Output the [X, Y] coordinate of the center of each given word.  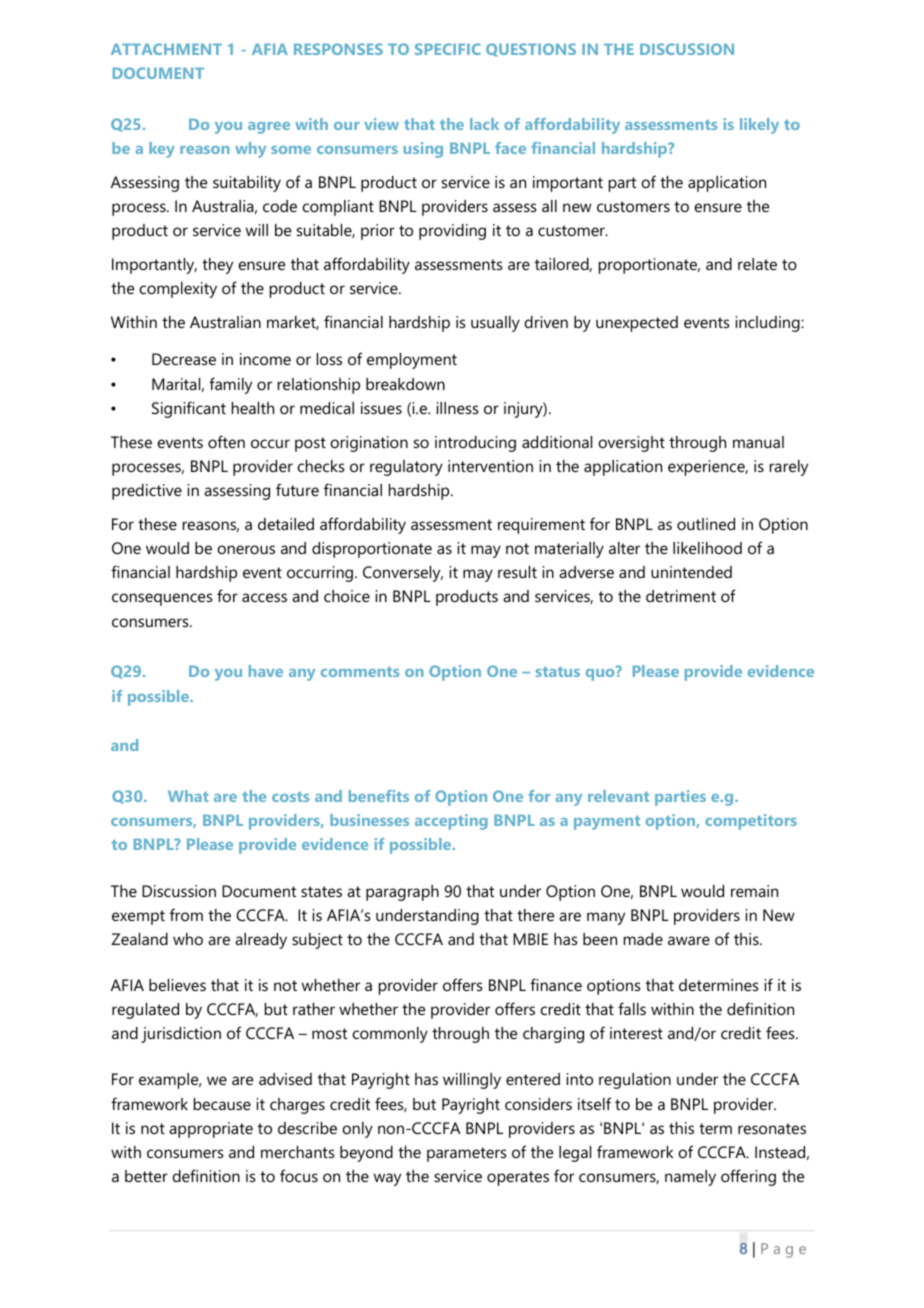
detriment [681, 596]
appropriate [211, 1130]
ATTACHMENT [166, 49]
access [264, 597]
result [517, 572]
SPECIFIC [448, 49]
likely [759, 126]
